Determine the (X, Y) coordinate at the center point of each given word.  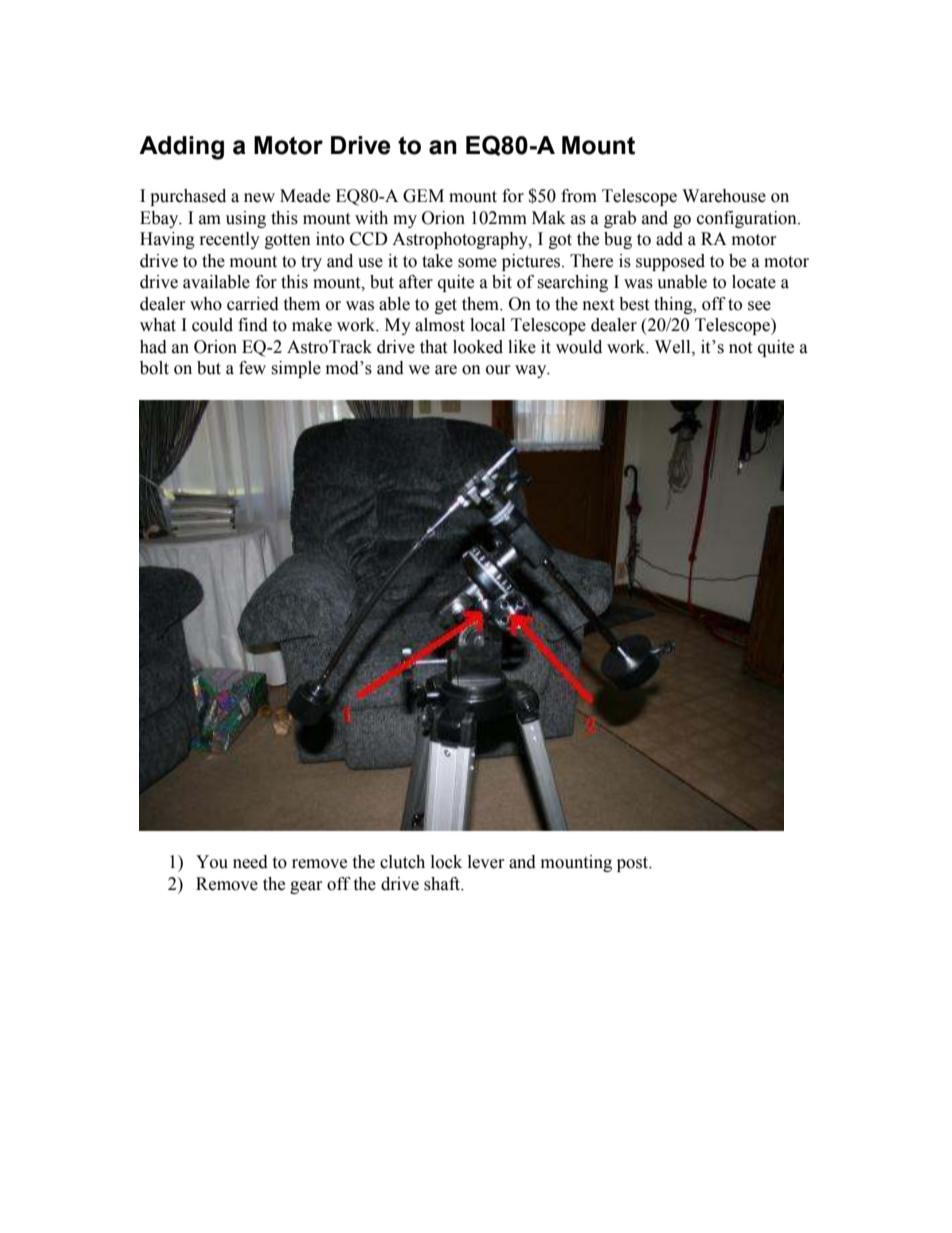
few (252, 368)
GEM (423, 196)
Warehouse (724, 196)
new (259, 198)
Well (674, 347)
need (250, 862)
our (498, 370)
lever (486, 862)
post (634, 864)
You (212, 862)
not (740, 348)
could (212, 325)
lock (446, 862)
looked (478, 347)
